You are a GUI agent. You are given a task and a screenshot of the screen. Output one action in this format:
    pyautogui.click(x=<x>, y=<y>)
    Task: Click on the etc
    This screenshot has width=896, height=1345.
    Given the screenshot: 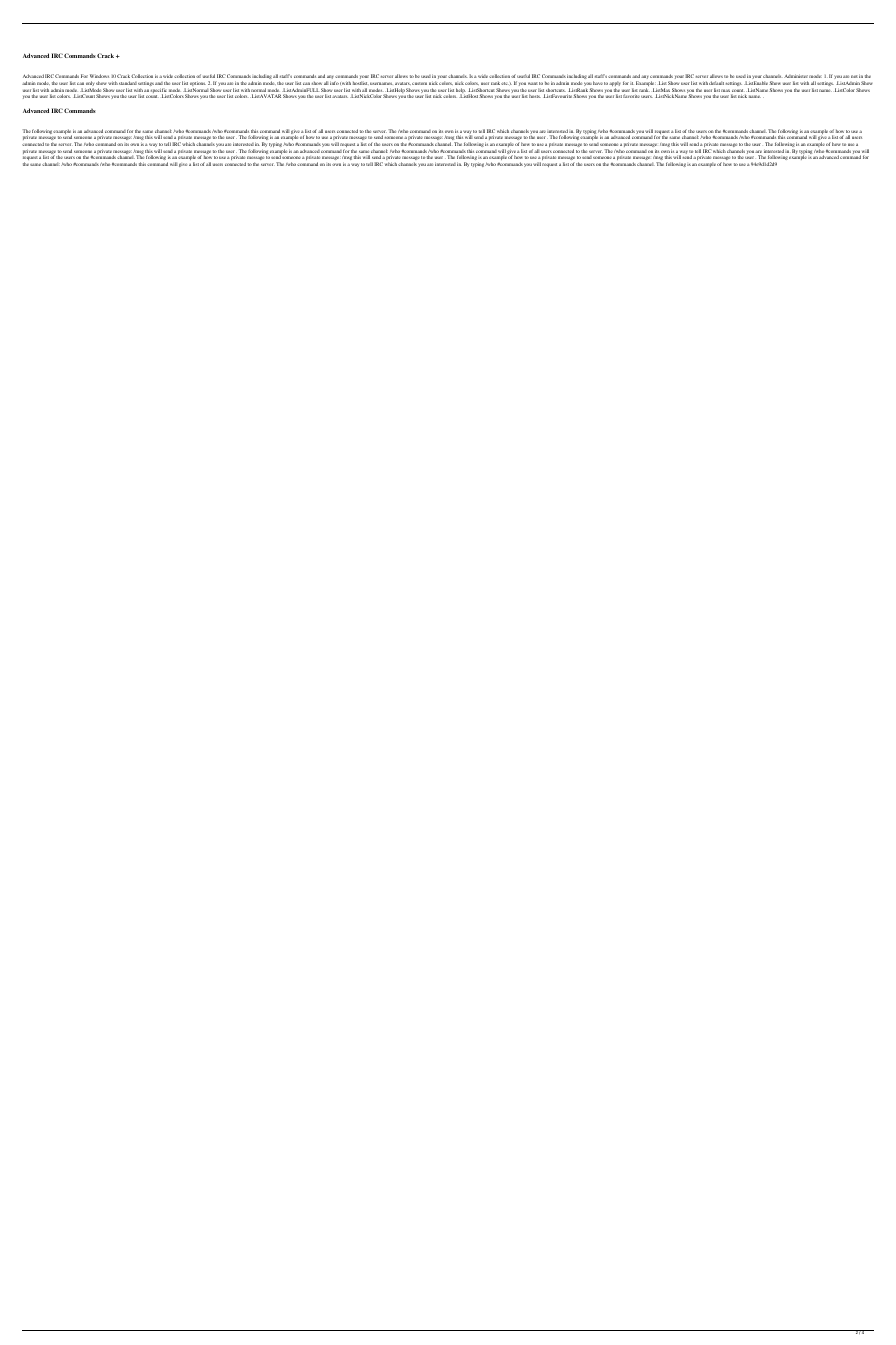 What is the action you would take?
    pyautogui.click(x=505, y=83)
